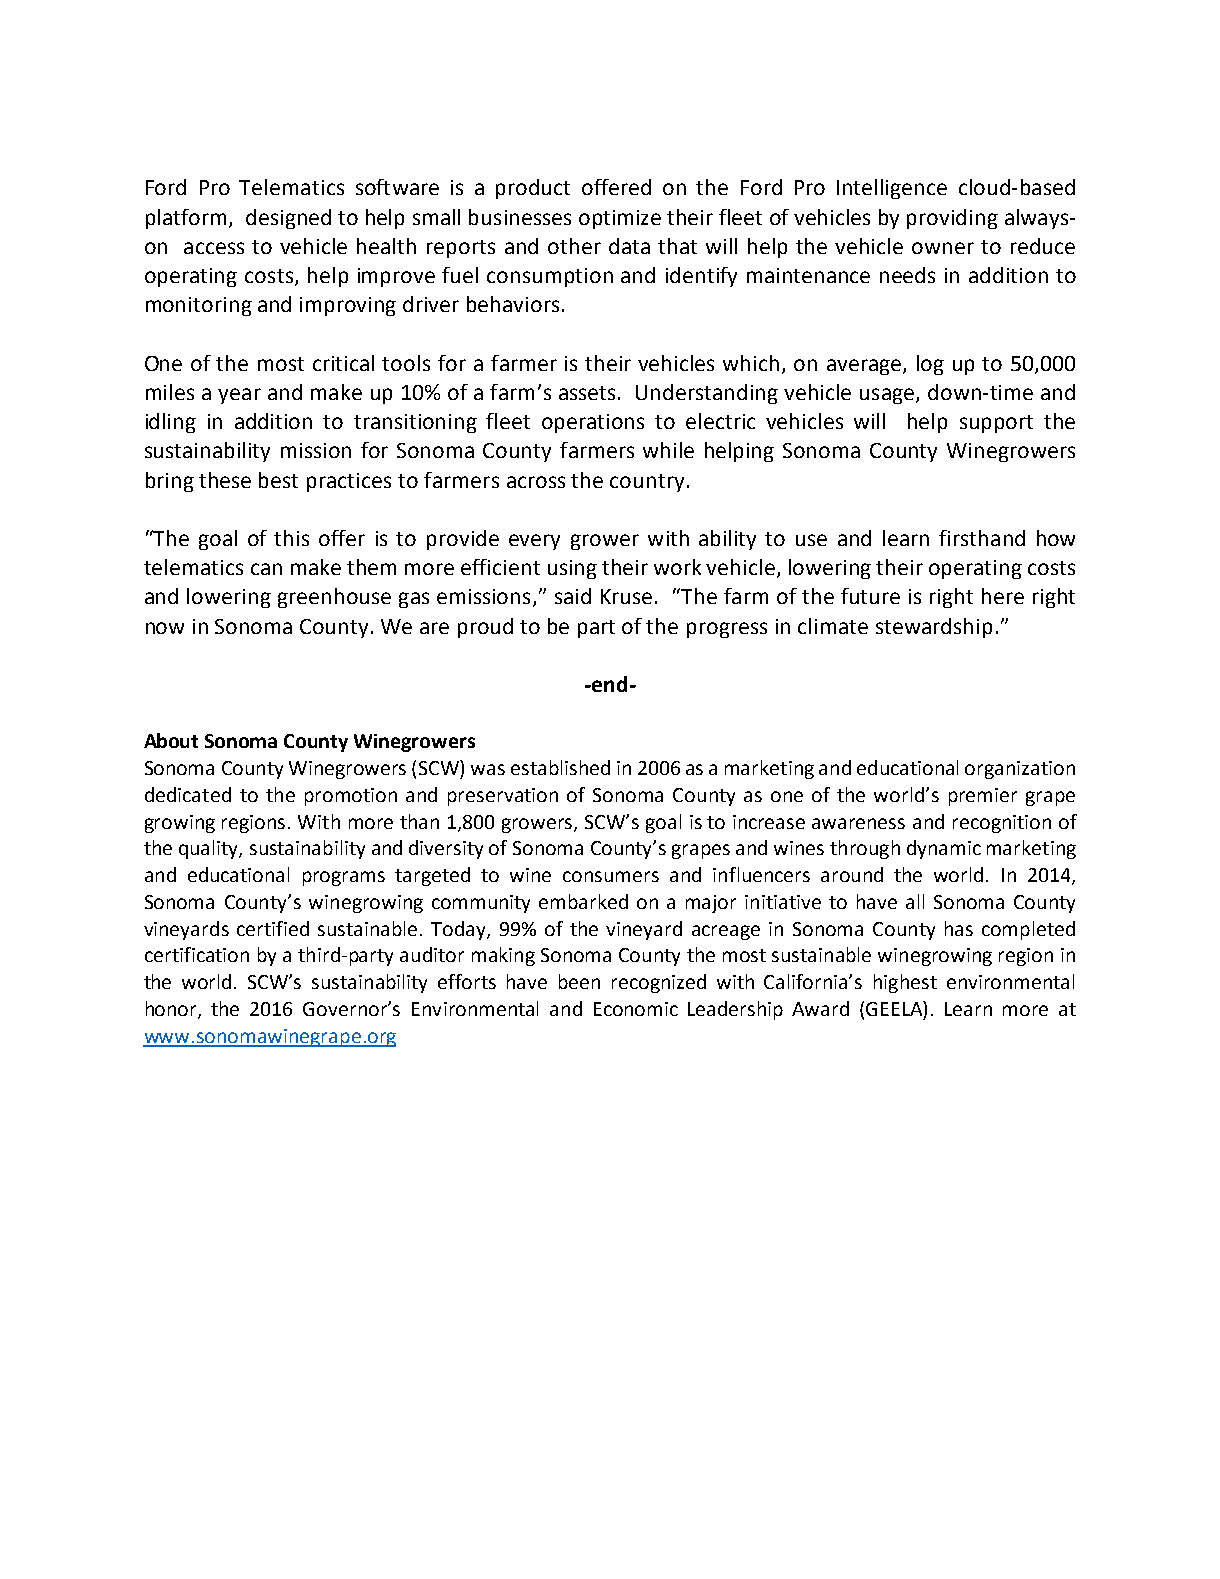 Image resolution: width=1220 pixels, height=1579 pixels. I want to click on support, so click(996, 424).
